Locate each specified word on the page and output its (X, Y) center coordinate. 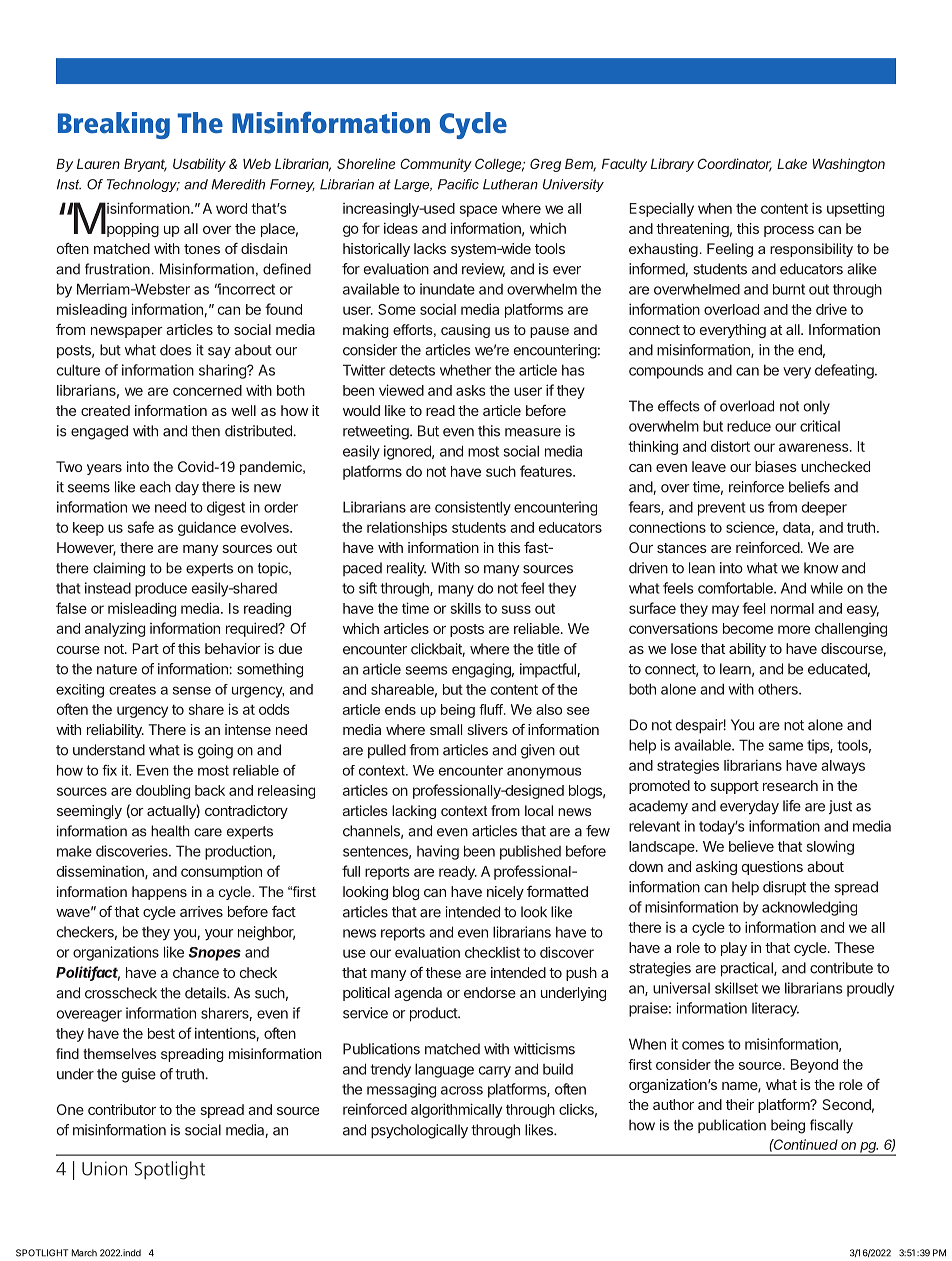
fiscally (831, 1126)
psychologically (419, 1131)
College (500, 165)
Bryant (145, 165)
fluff (492, 709)
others (779, 689)
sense (192, 690)
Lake (792, 164)
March (84, 1253)
